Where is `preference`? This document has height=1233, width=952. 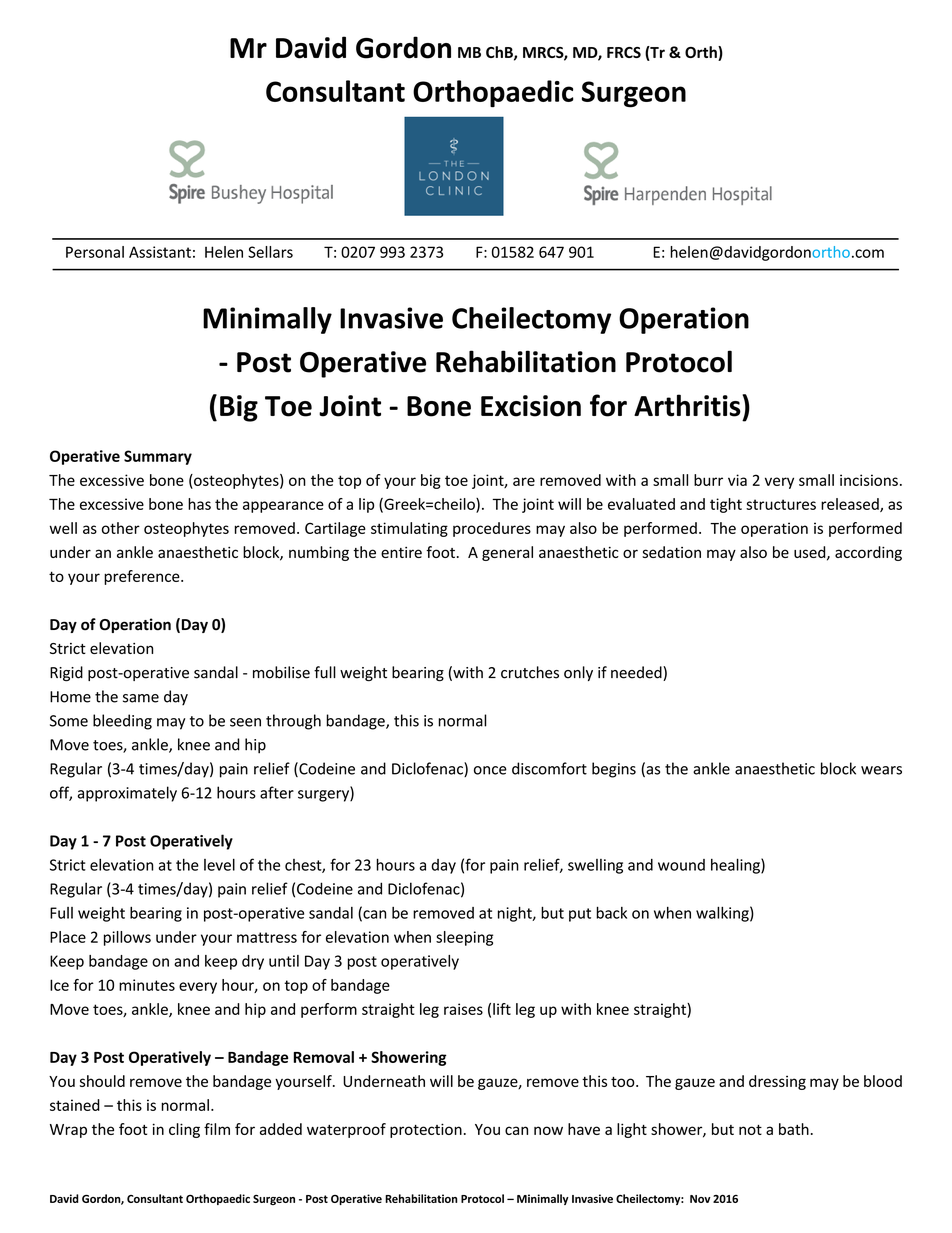 preference is located at coordinates (143, 577).
